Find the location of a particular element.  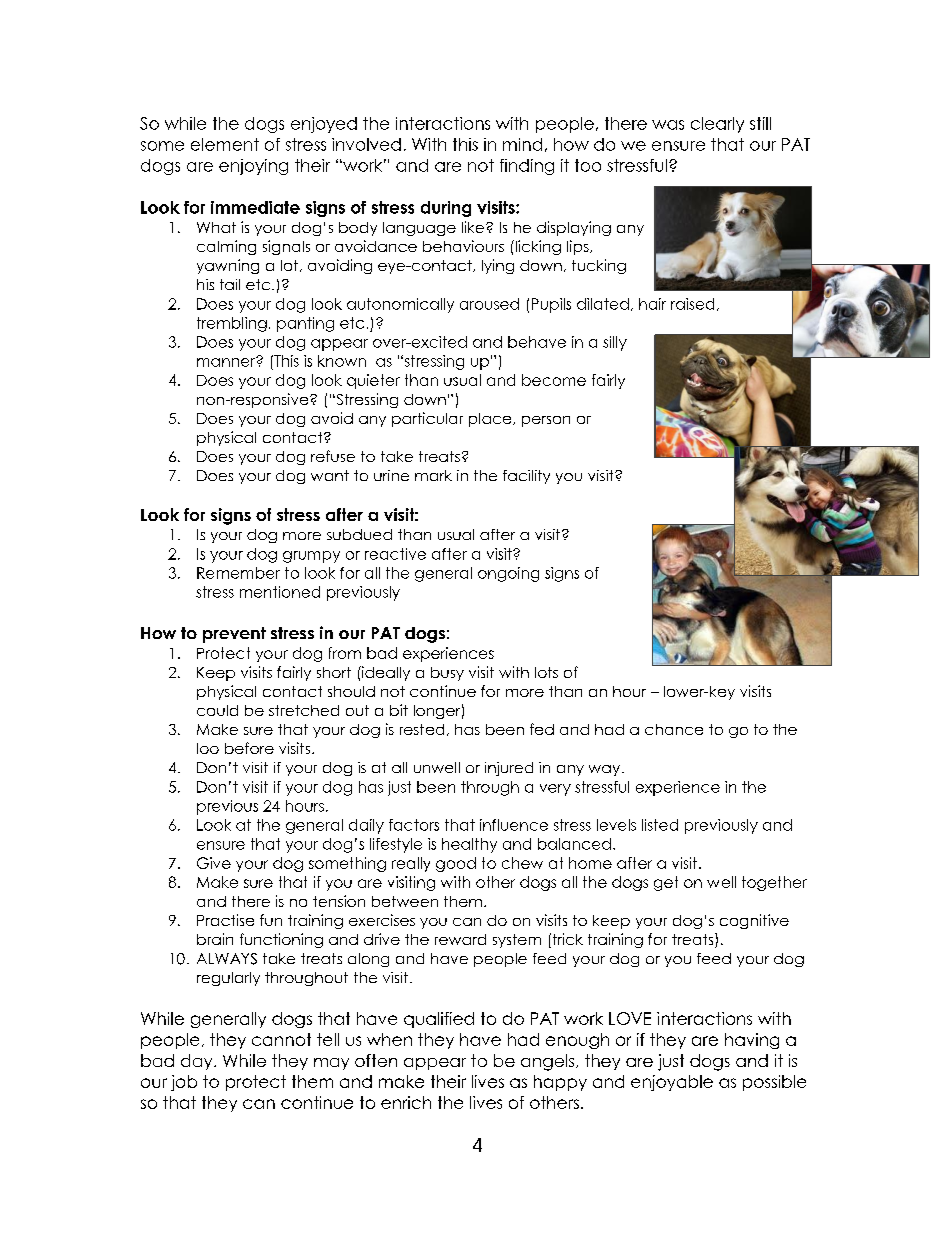

cannot is located at coordinates (281, 1039).
